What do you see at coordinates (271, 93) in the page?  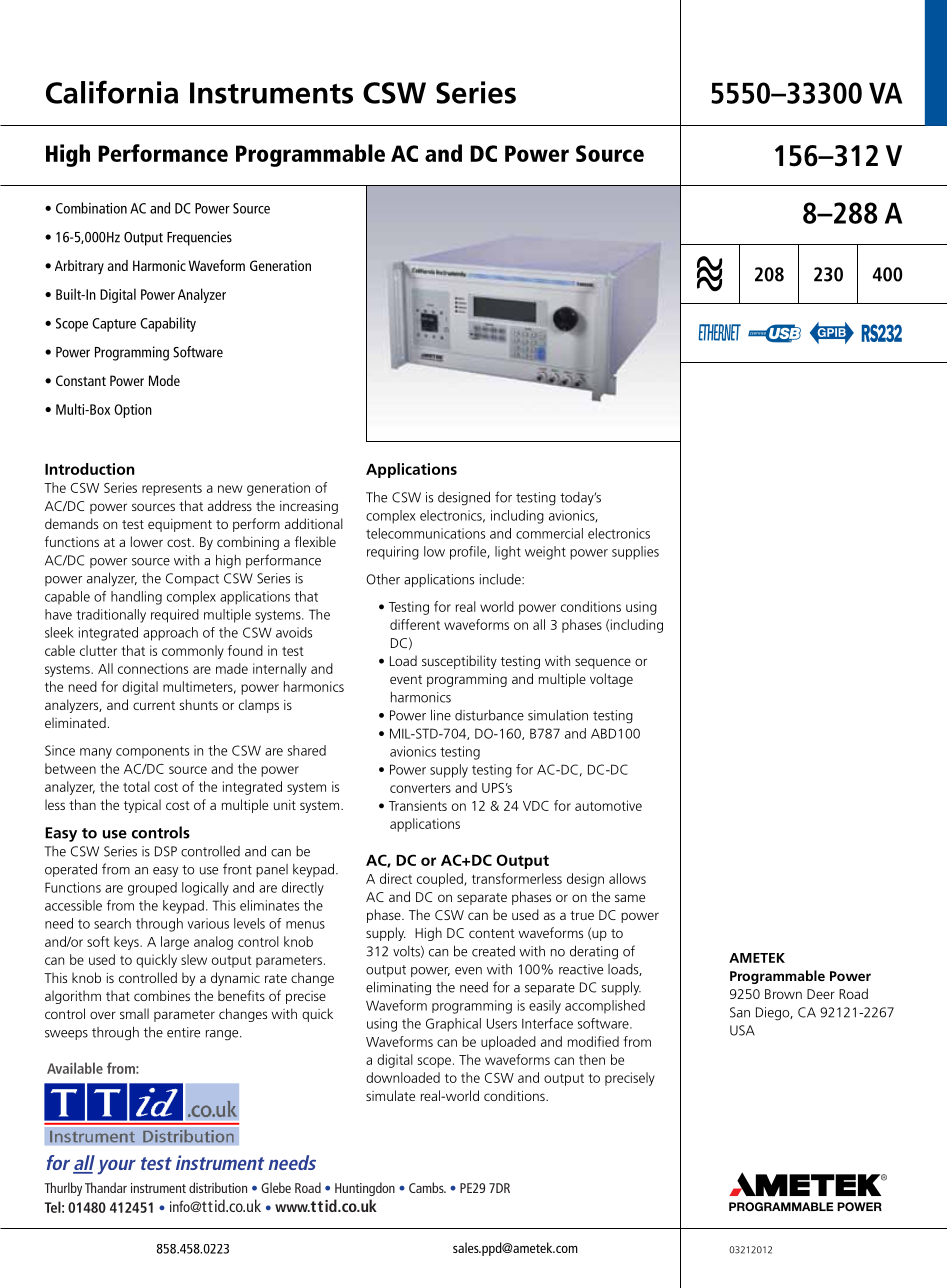 I see `Instruments` at bounding box center [271, 93].
